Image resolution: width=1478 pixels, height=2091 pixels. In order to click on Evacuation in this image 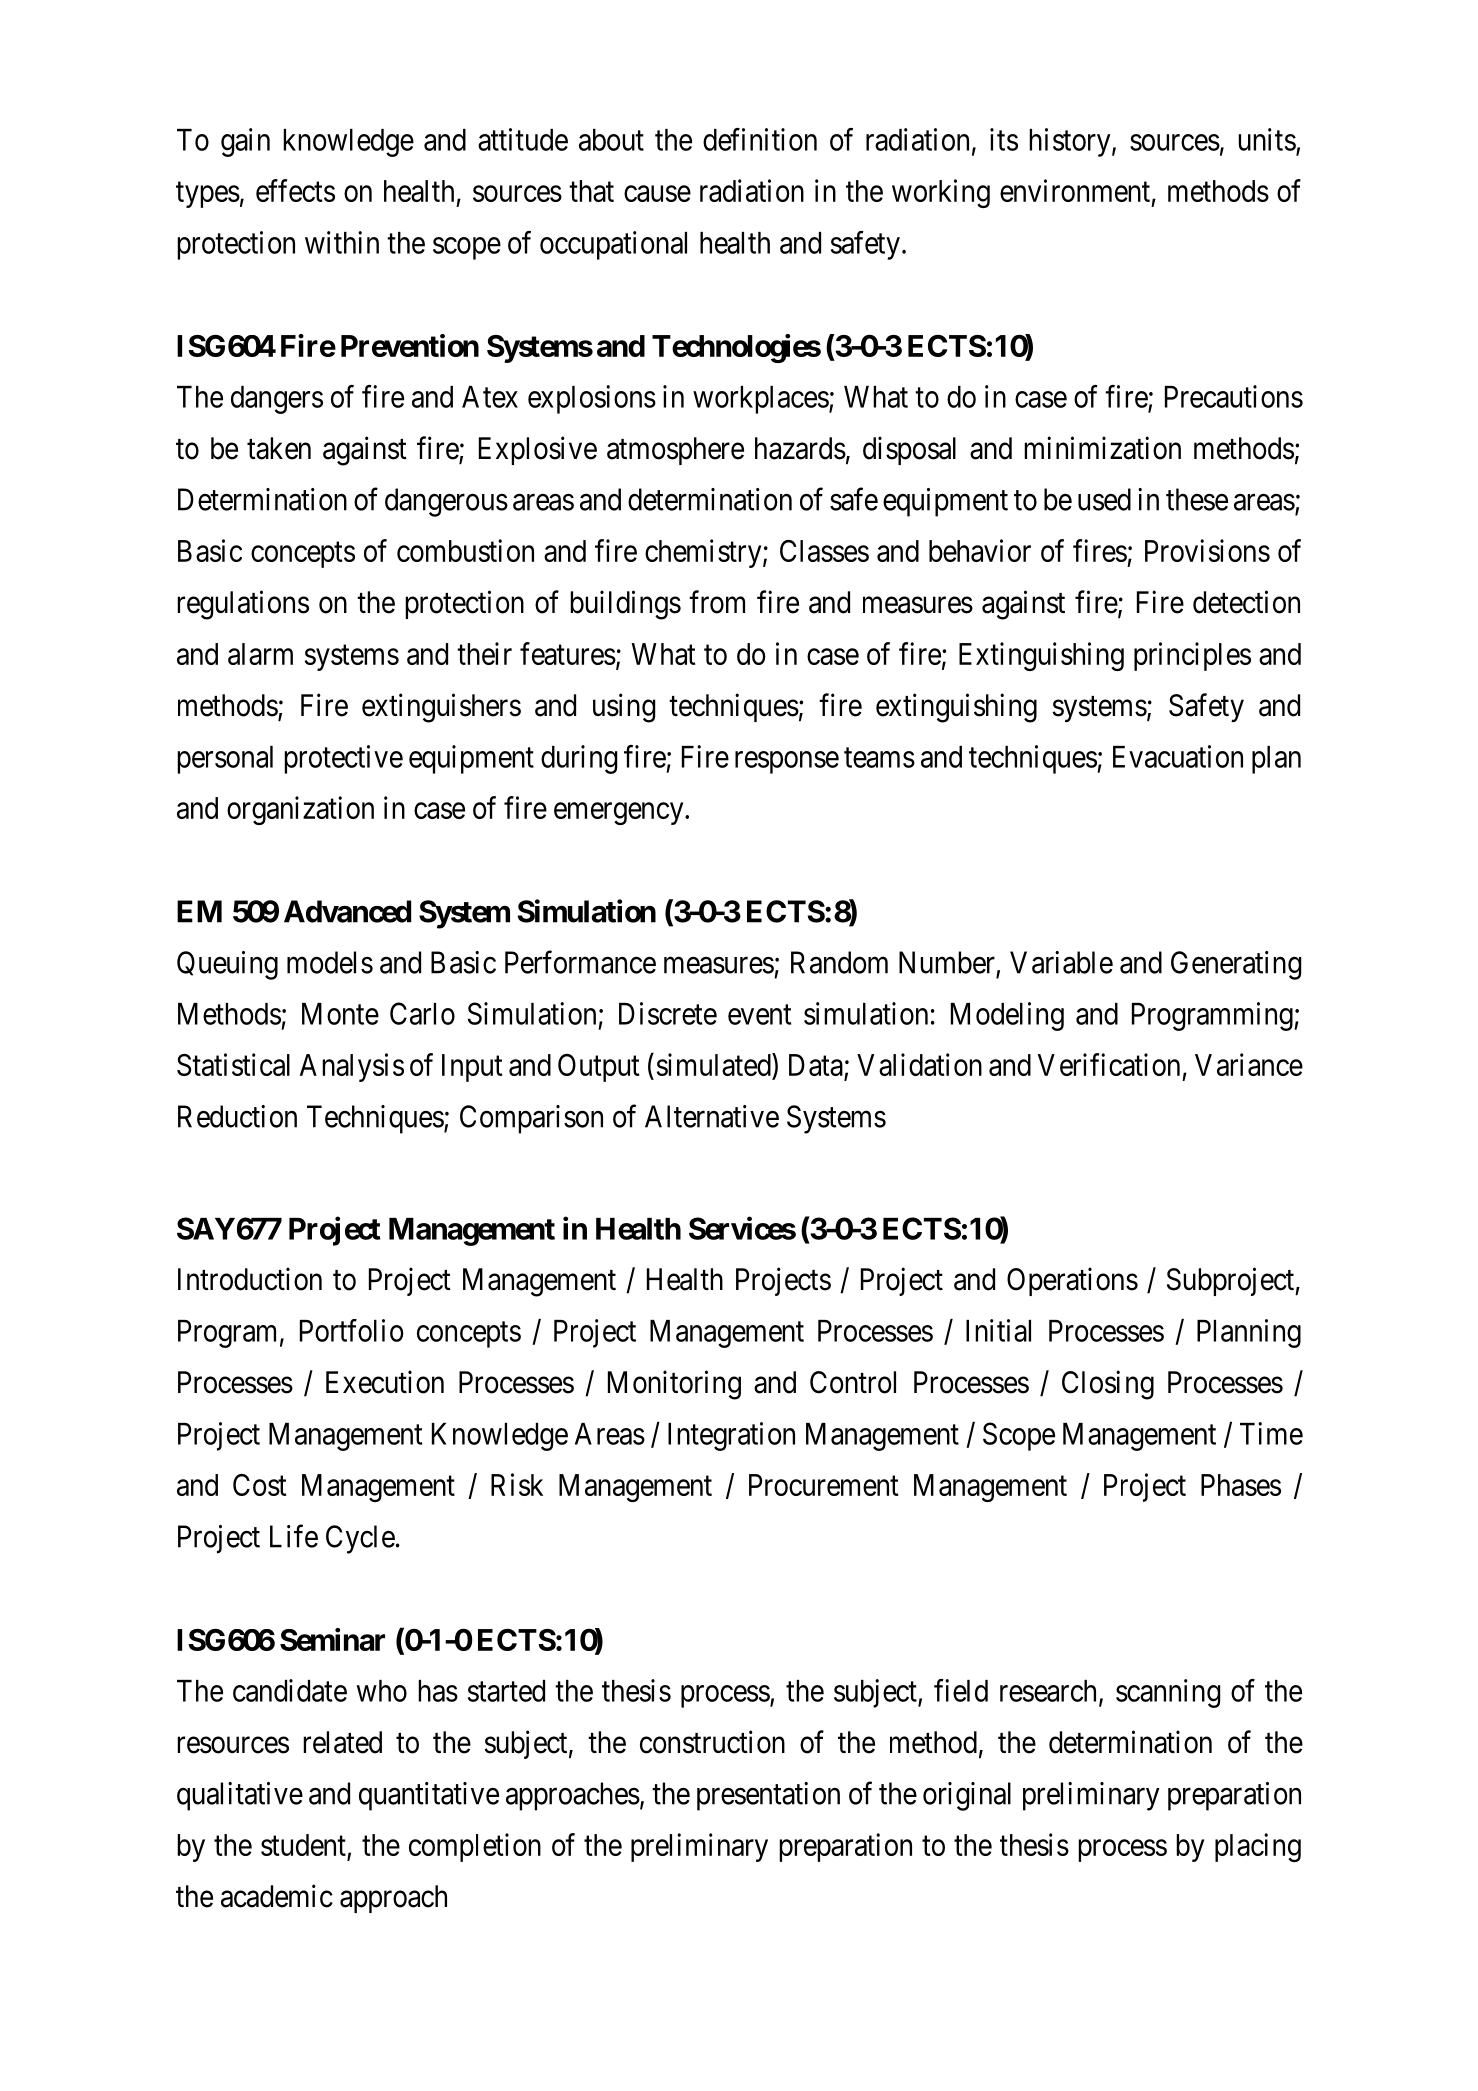, I will do `click(1178, 756)`.
